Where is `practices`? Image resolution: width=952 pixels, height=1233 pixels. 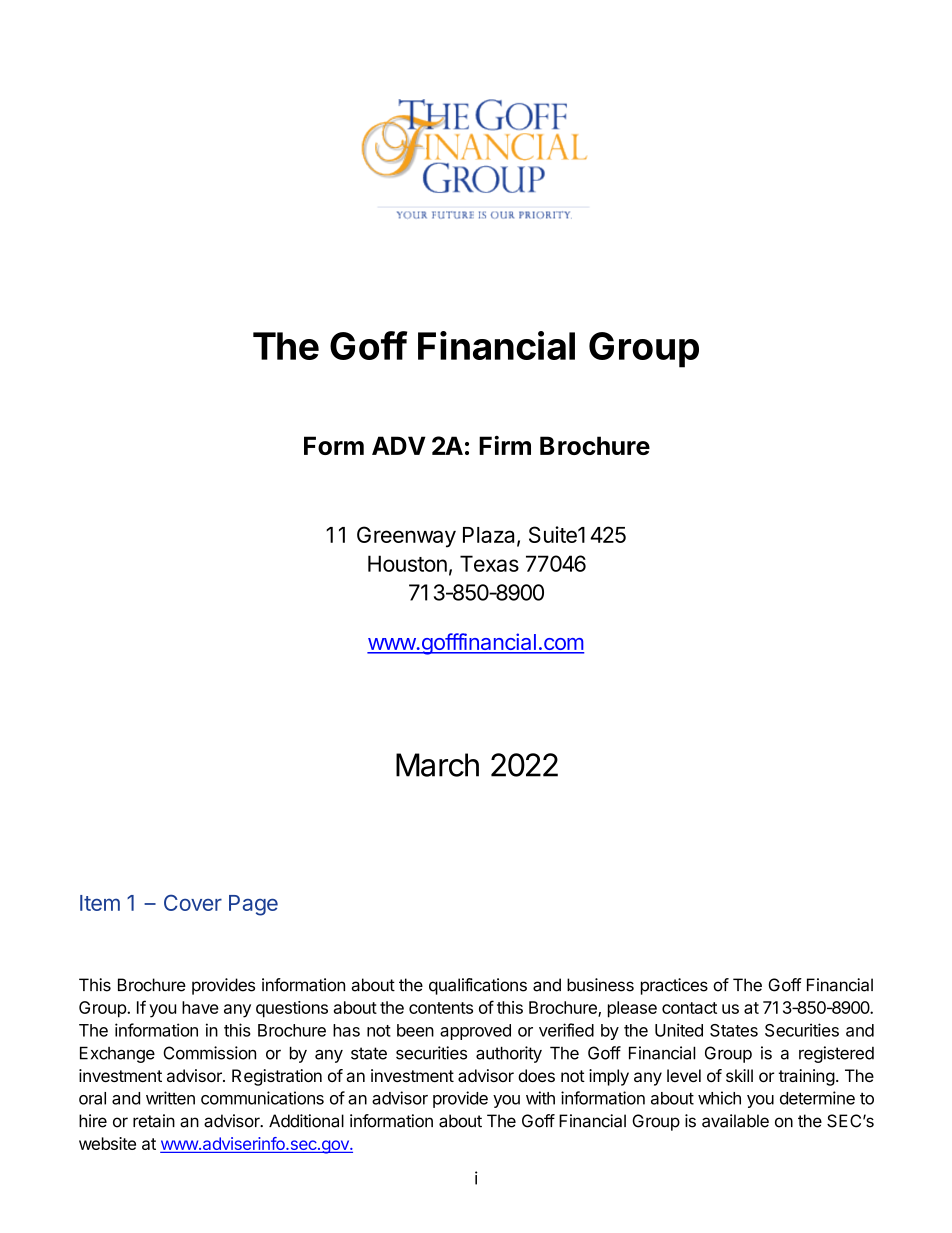
practices is located at coordinates (674, 986).
